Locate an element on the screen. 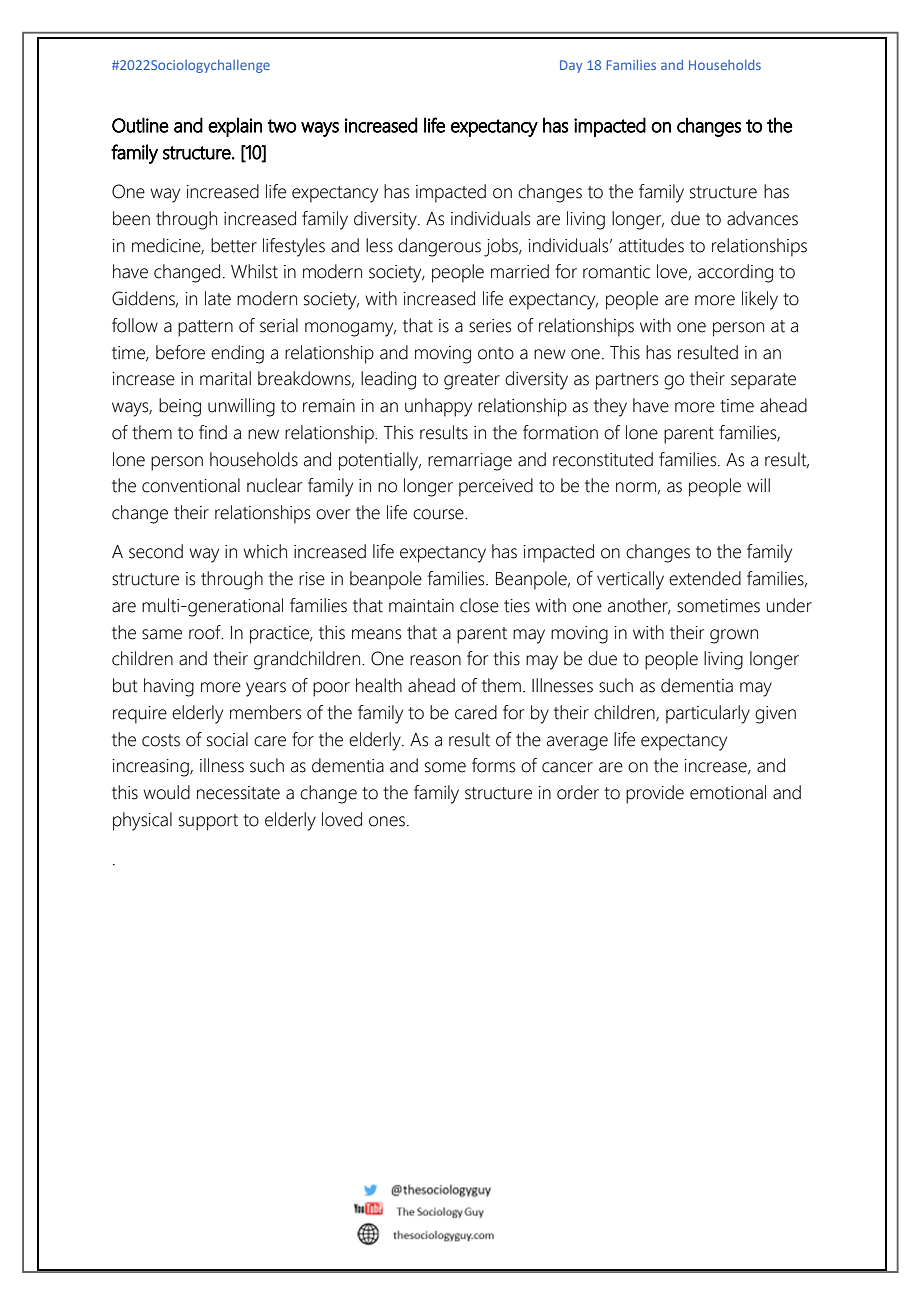 Image resolution: width=924 pixels, height=1308 pixels. remarriage is located at coordinates (470, 462).
